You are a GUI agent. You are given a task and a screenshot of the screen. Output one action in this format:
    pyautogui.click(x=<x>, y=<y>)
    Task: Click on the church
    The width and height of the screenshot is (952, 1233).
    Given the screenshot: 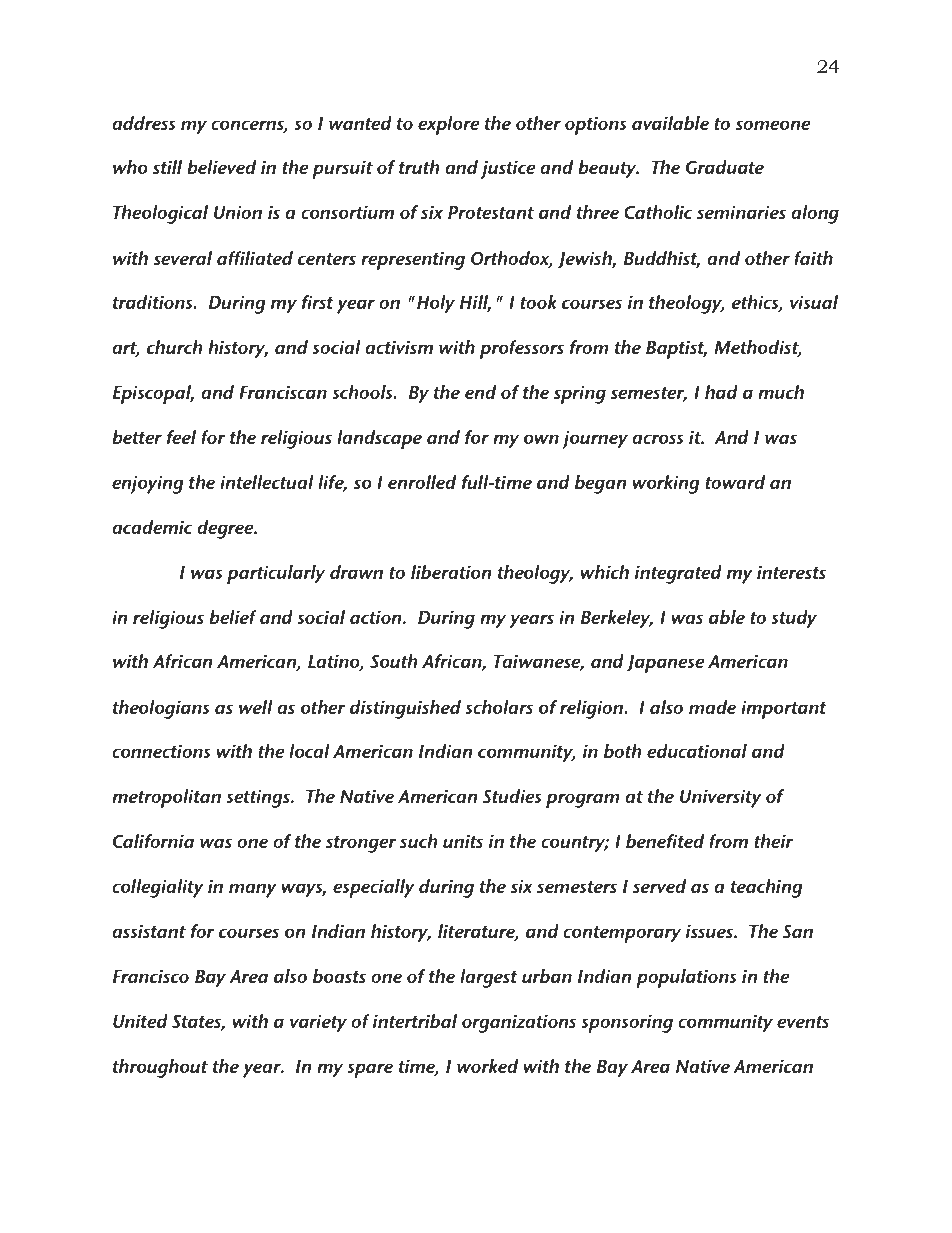 What is the action you would take?
    pyautogui.click(x=175, y=347)
